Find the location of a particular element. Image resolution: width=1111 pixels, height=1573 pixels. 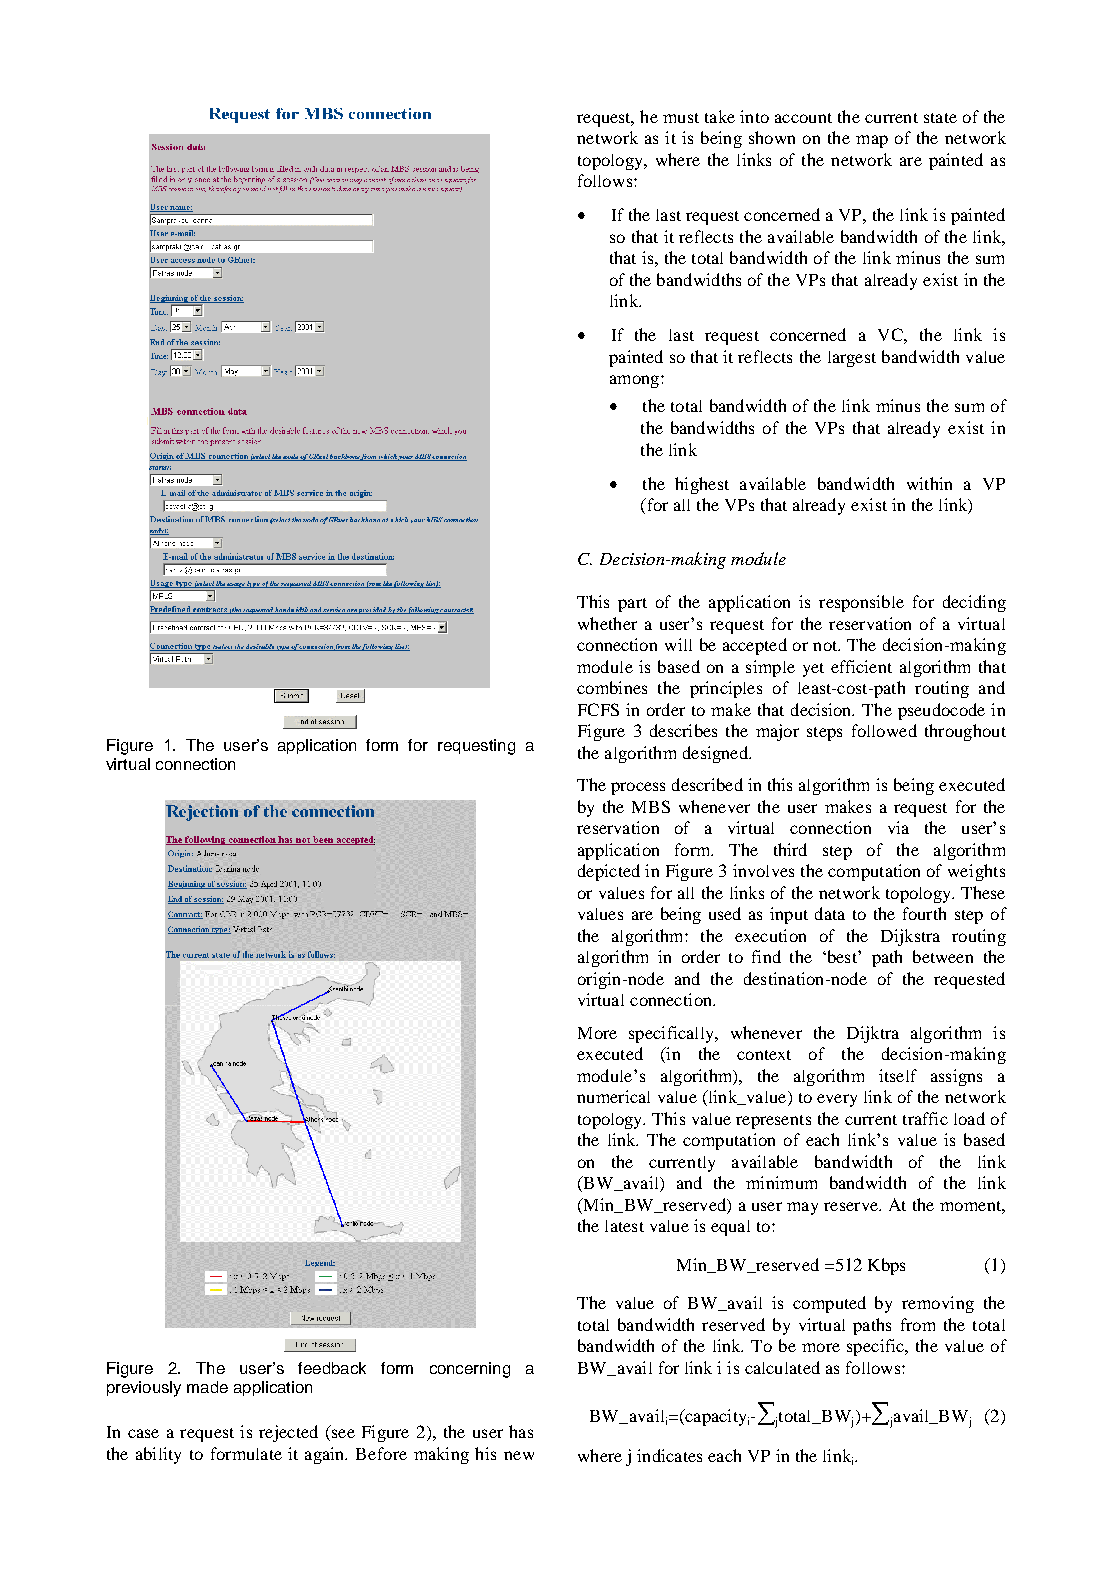

has is located at coordinates (521, 1431).
